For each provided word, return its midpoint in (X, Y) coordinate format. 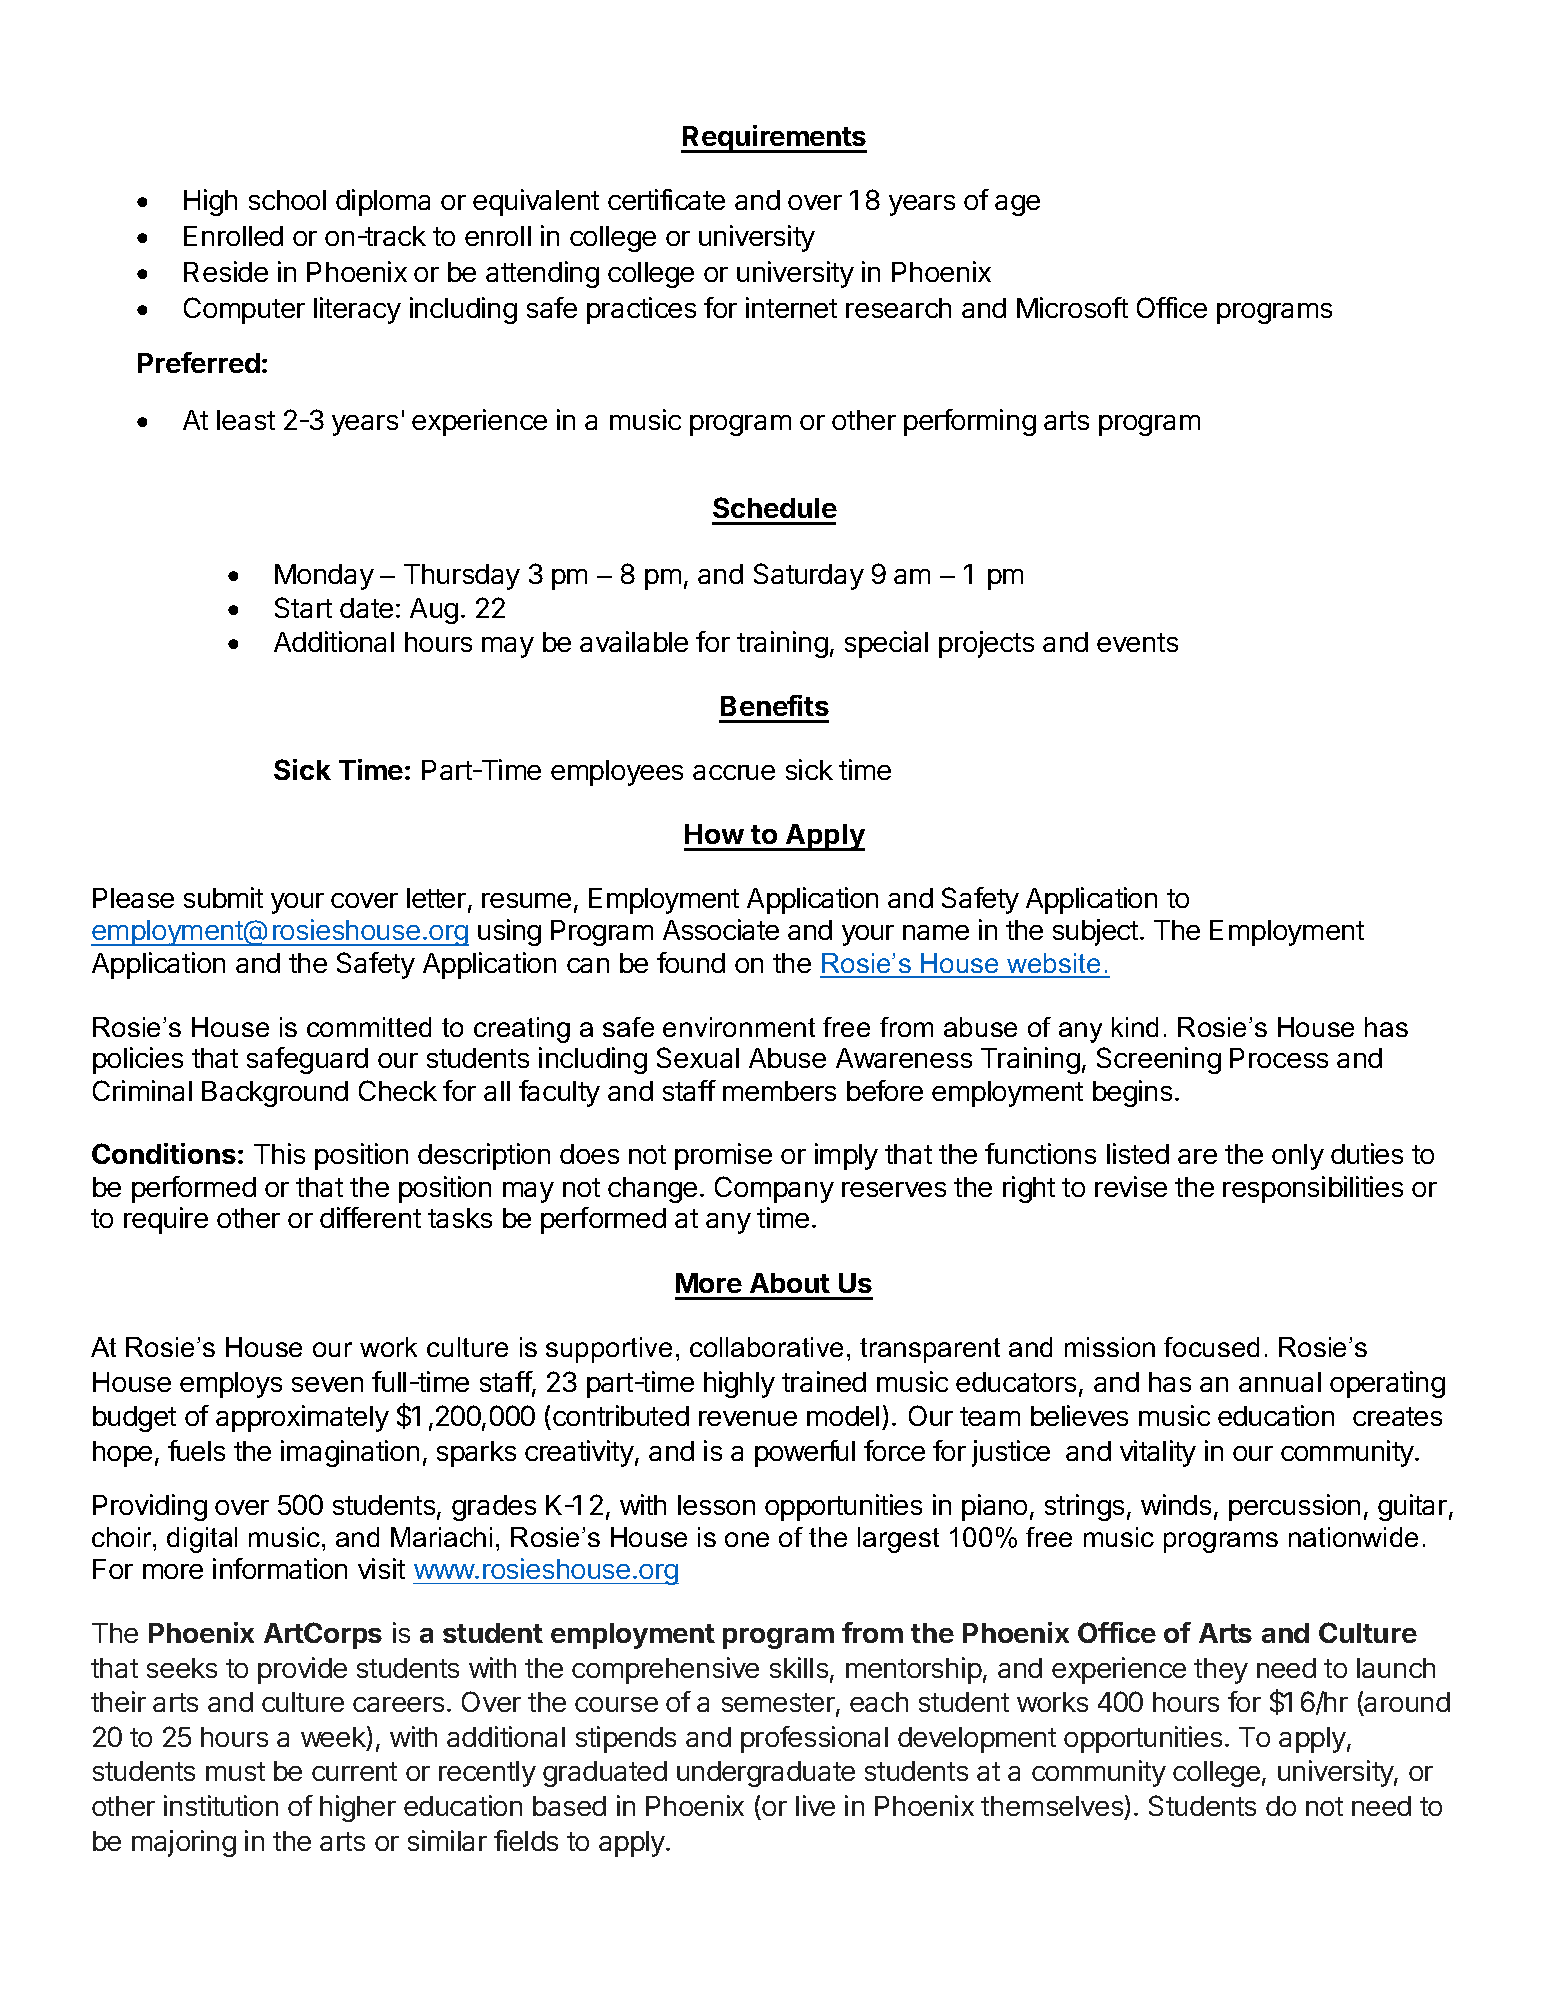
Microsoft (1072, 307)
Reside (226, 271)
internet (791, 307)
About (790, 1283)
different (370, 1217)
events (1137, 642)
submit (223, 897)
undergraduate (766, 1774)
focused (1211, 1347)
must (235, 1771)
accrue (734, 772)
